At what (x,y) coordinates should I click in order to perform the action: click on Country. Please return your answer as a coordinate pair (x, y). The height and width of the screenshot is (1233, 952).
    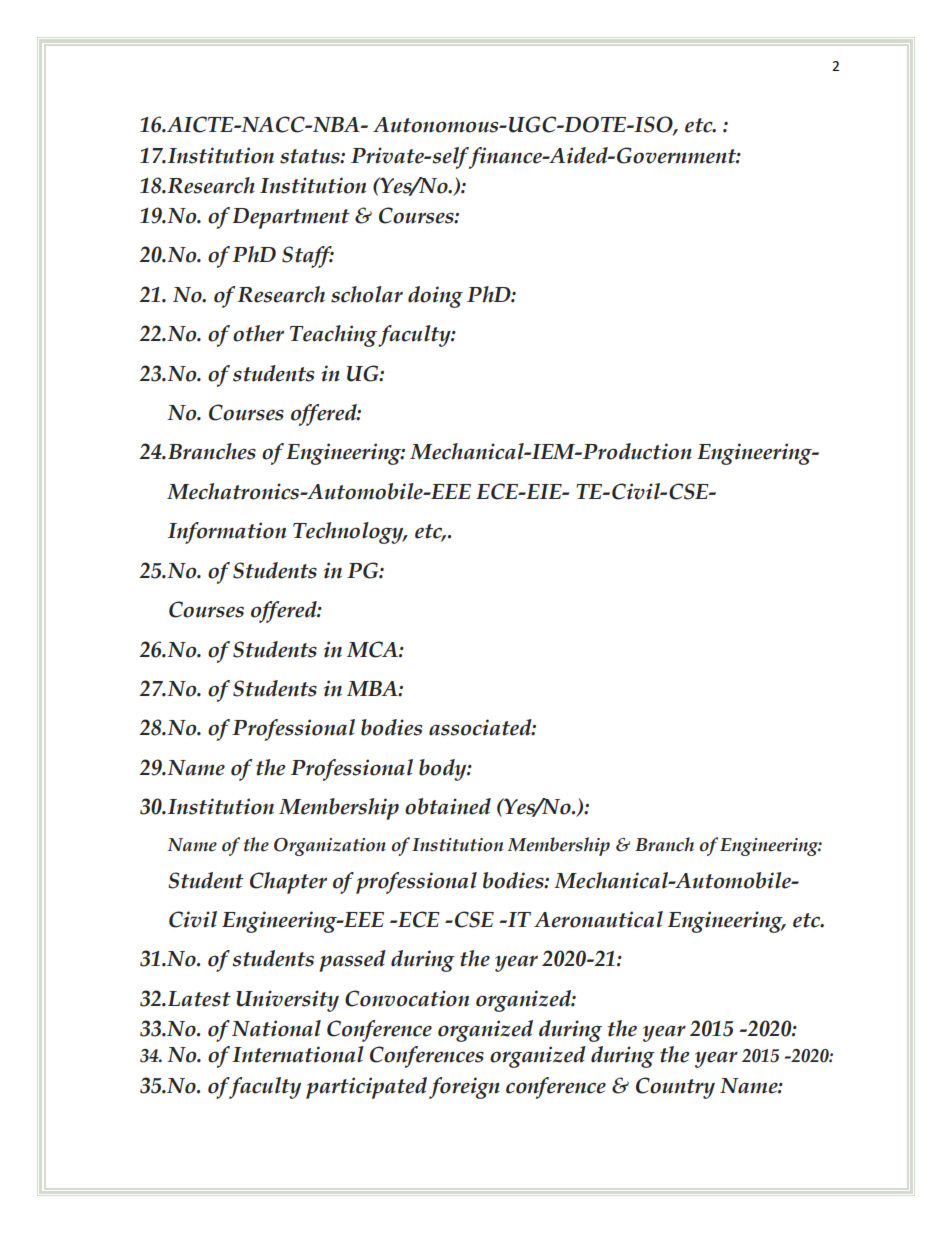
    Looking at the image, I should click on (675, 1088).
